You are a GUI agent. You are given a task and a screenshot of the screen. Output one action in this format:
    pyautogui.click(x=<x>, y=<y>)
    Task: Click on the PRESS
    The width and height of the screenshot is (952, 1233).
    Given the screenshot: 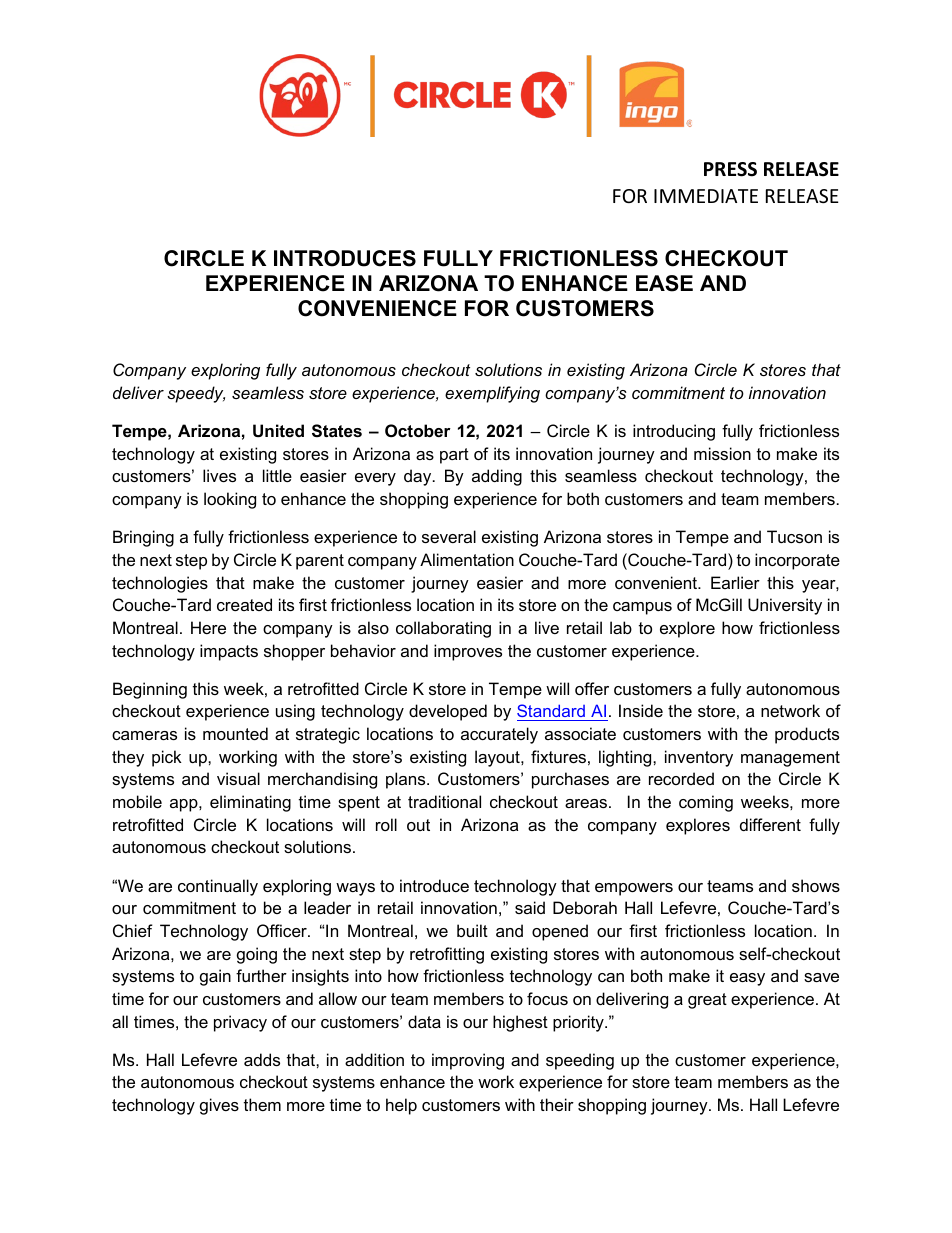 What is the action you would take?
    pyautogui.click(x=730, y=169)
